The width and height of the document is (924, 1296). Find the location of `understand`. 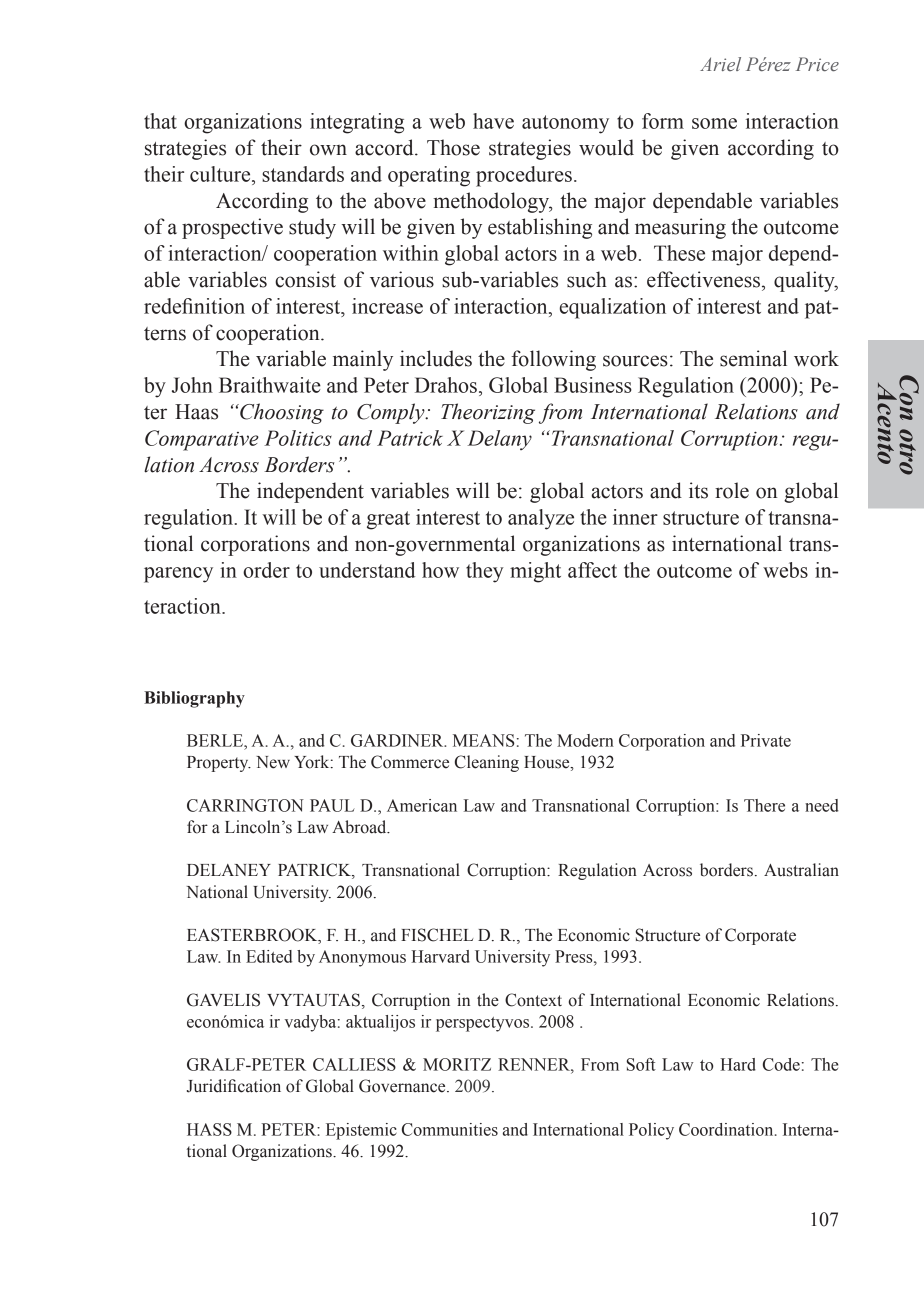

understand is located at coordinates (367, 570).
